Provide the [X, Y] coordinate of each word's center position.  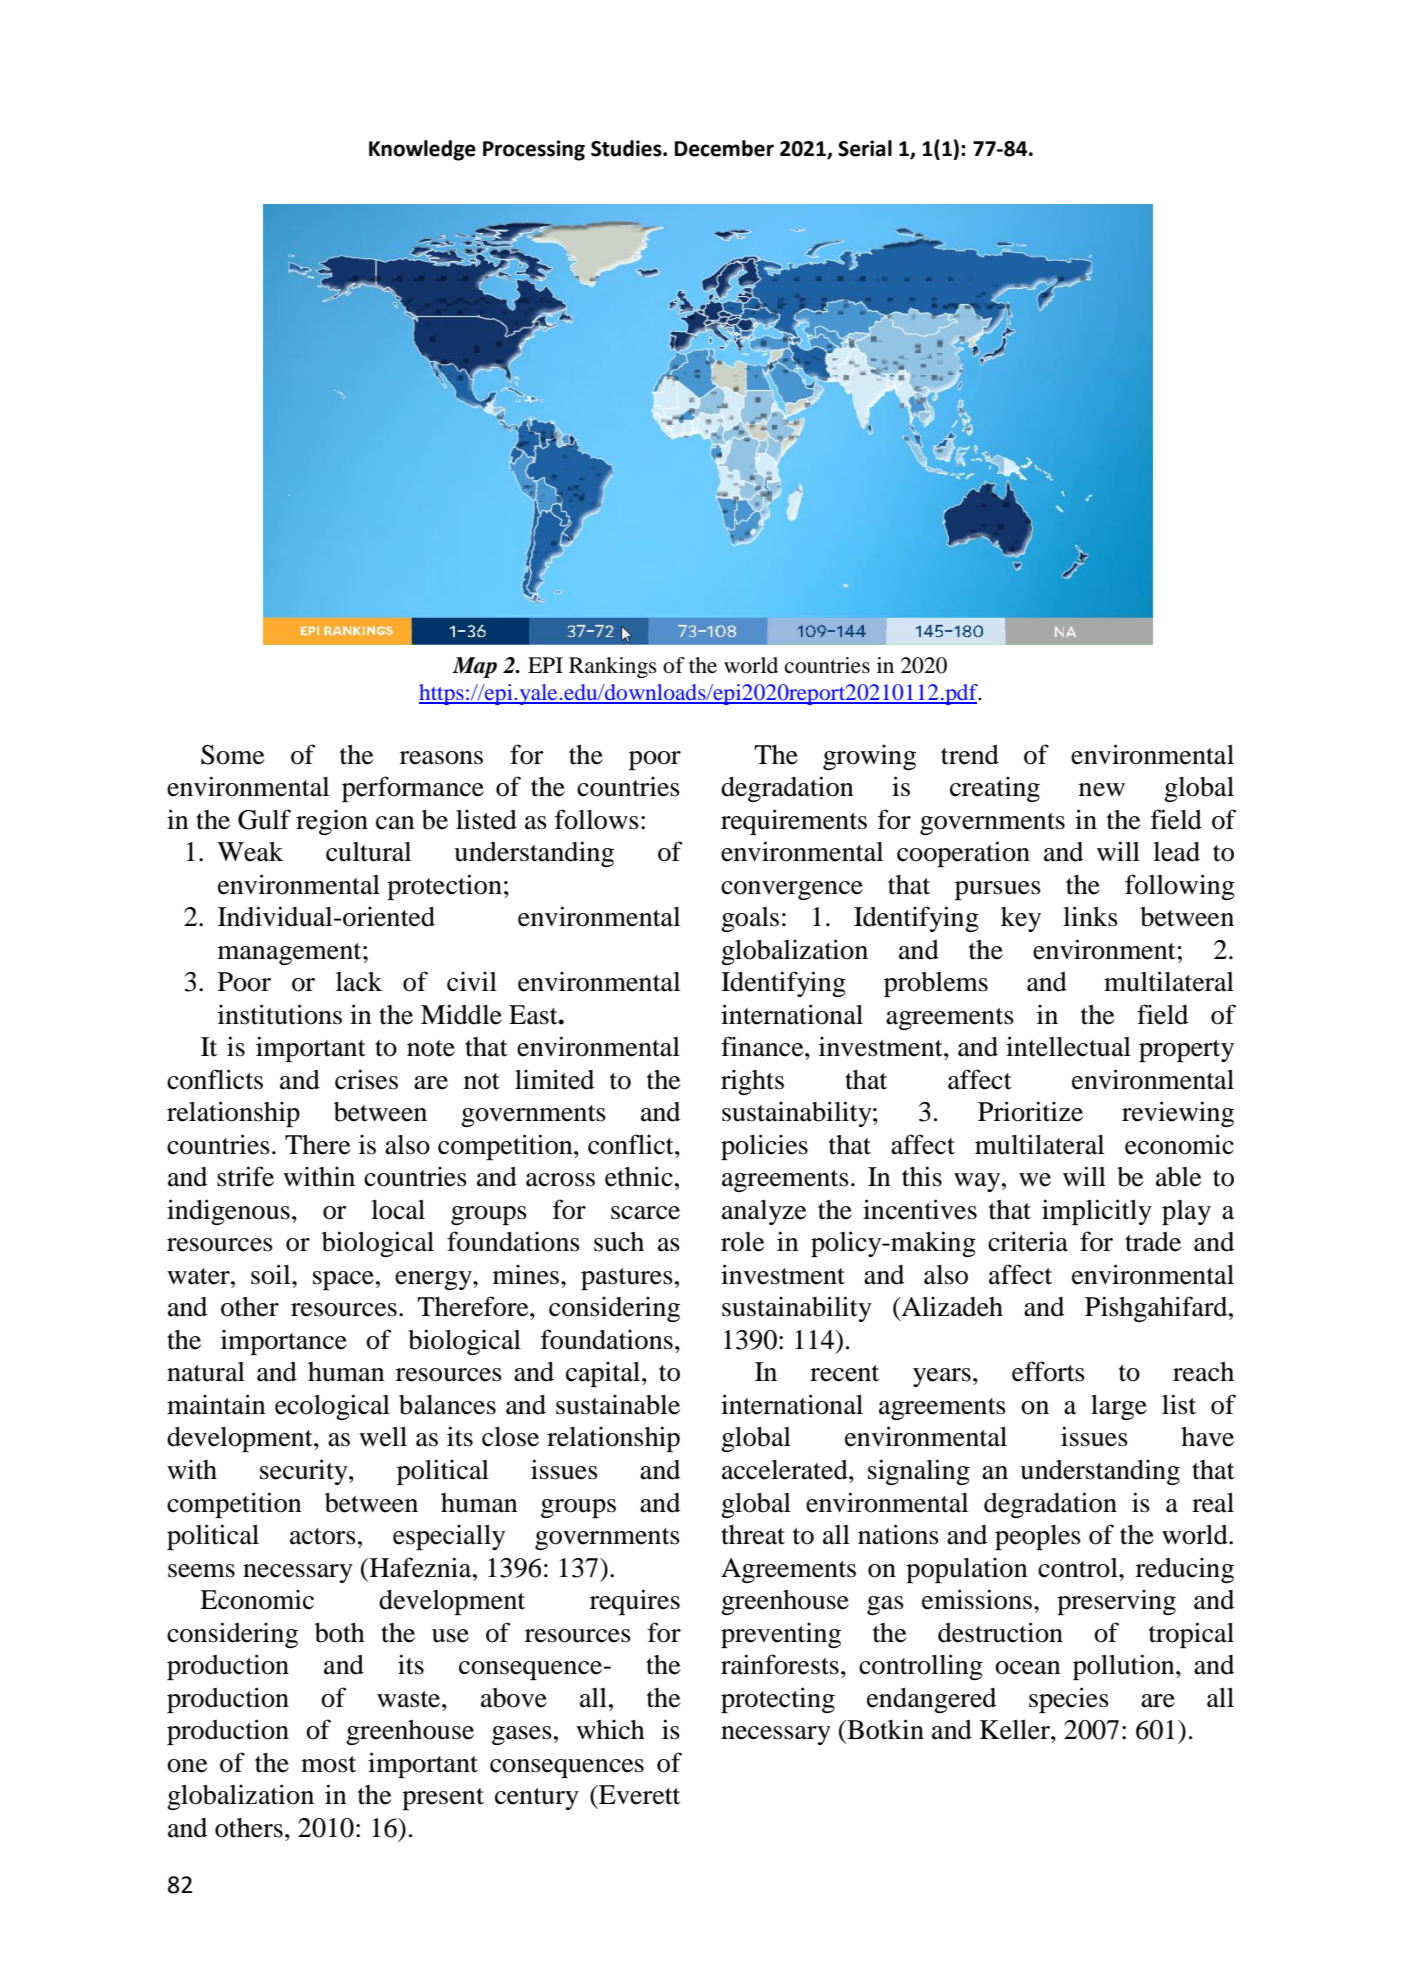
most [328, 1764]
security [305, 1472]
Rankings [613, 667]
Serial [865, 148]
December [724, 148]
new [1102, 790]
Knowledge [422, 150]
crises [366, 1079]
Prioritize [1030, 1111]
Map [475, 667]
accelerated [786, 1470]
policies [764, 1147]
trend [970, 755]
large [1119, 1407]
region [332, 822]
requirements [794, 822]
